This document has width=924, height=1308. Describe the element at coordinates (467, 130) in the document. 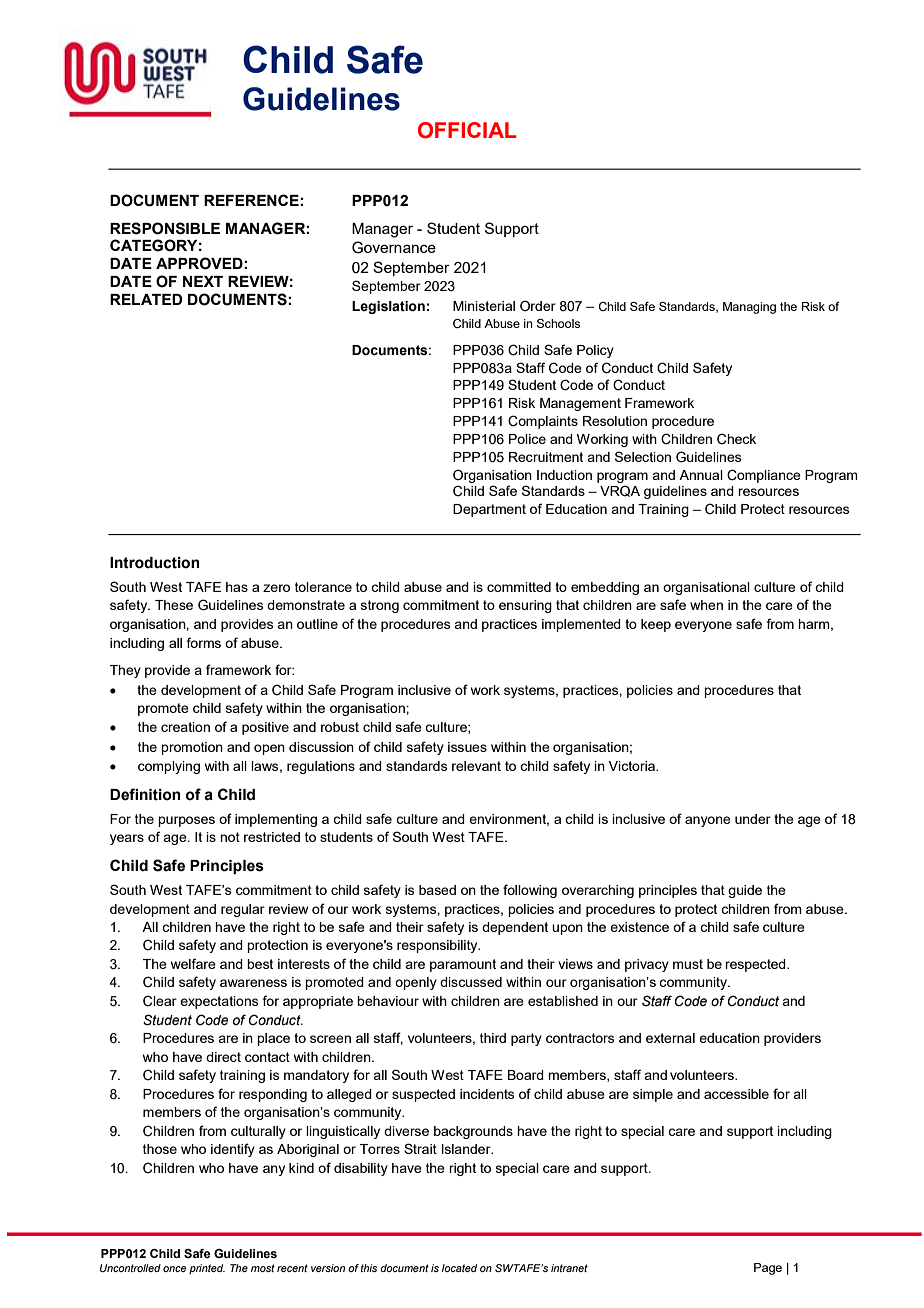

I see `OFFICIAL` at that location.
